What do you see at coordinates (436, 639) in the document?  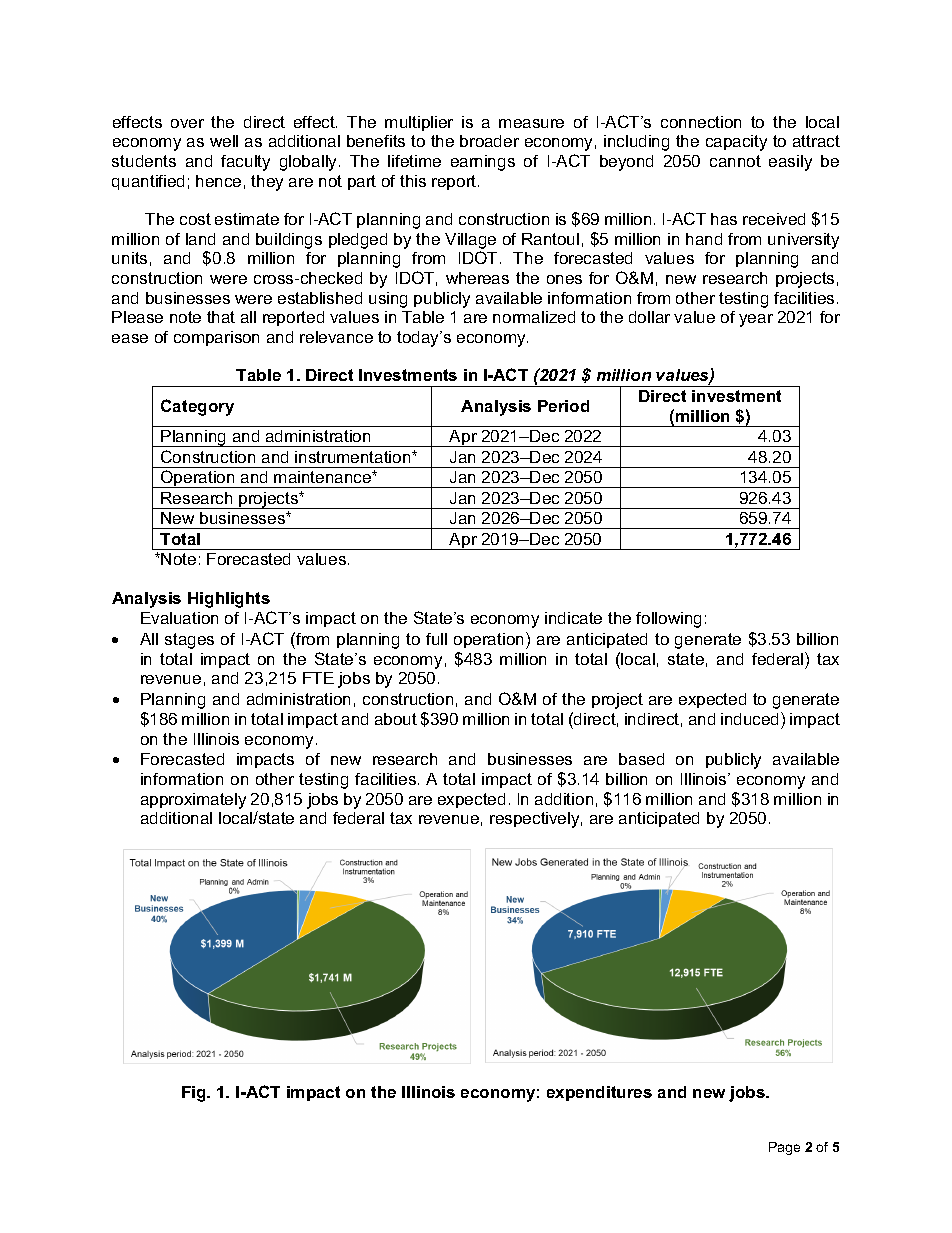 I see `full` at bounding box center [436, 639].
